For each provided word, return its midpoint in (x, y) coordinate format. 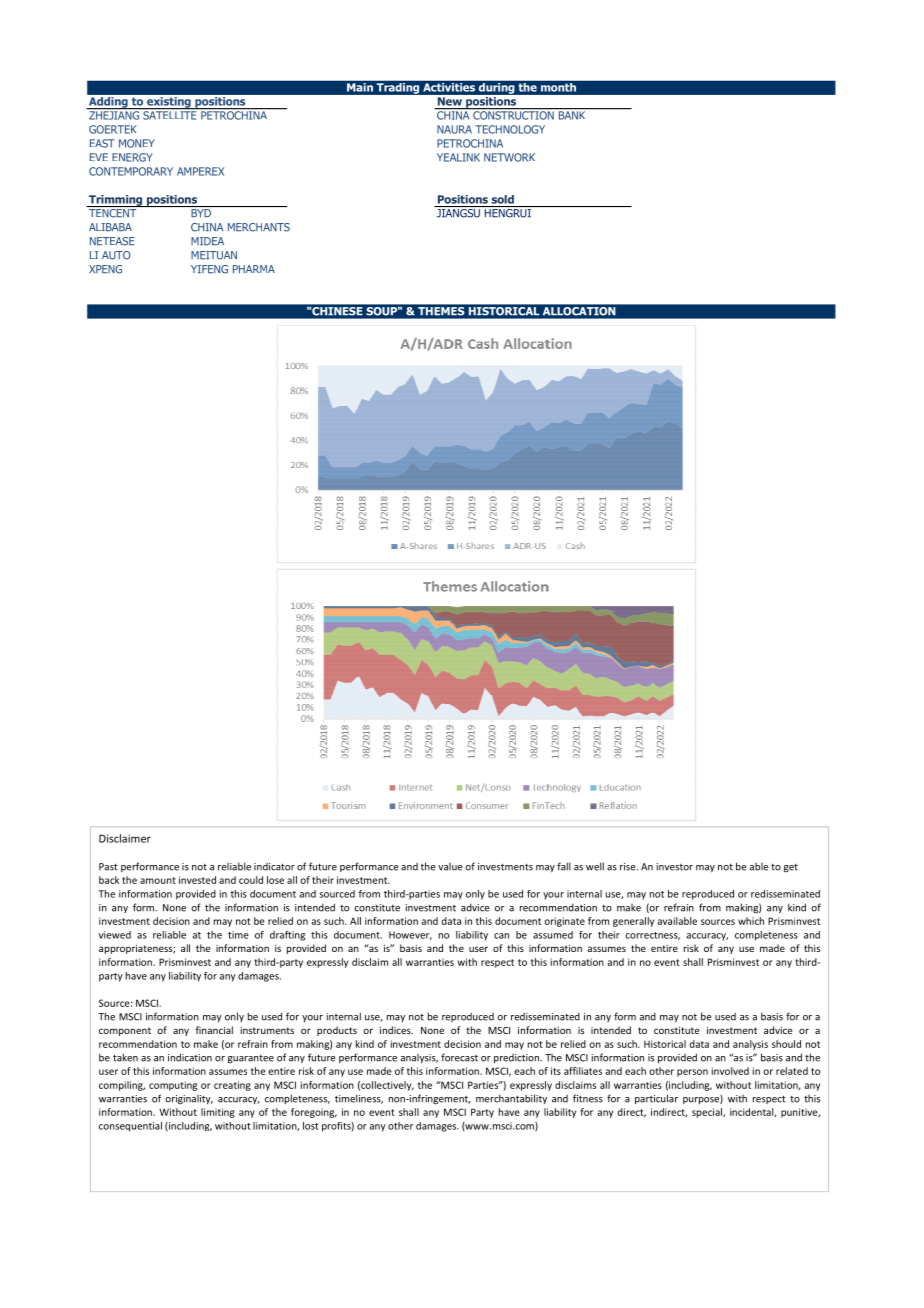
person (692, 1073)
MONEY (137, 143)
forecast (459, 1057)
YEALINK (458, 157)
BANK (572, 114)
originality (189, 1100)
